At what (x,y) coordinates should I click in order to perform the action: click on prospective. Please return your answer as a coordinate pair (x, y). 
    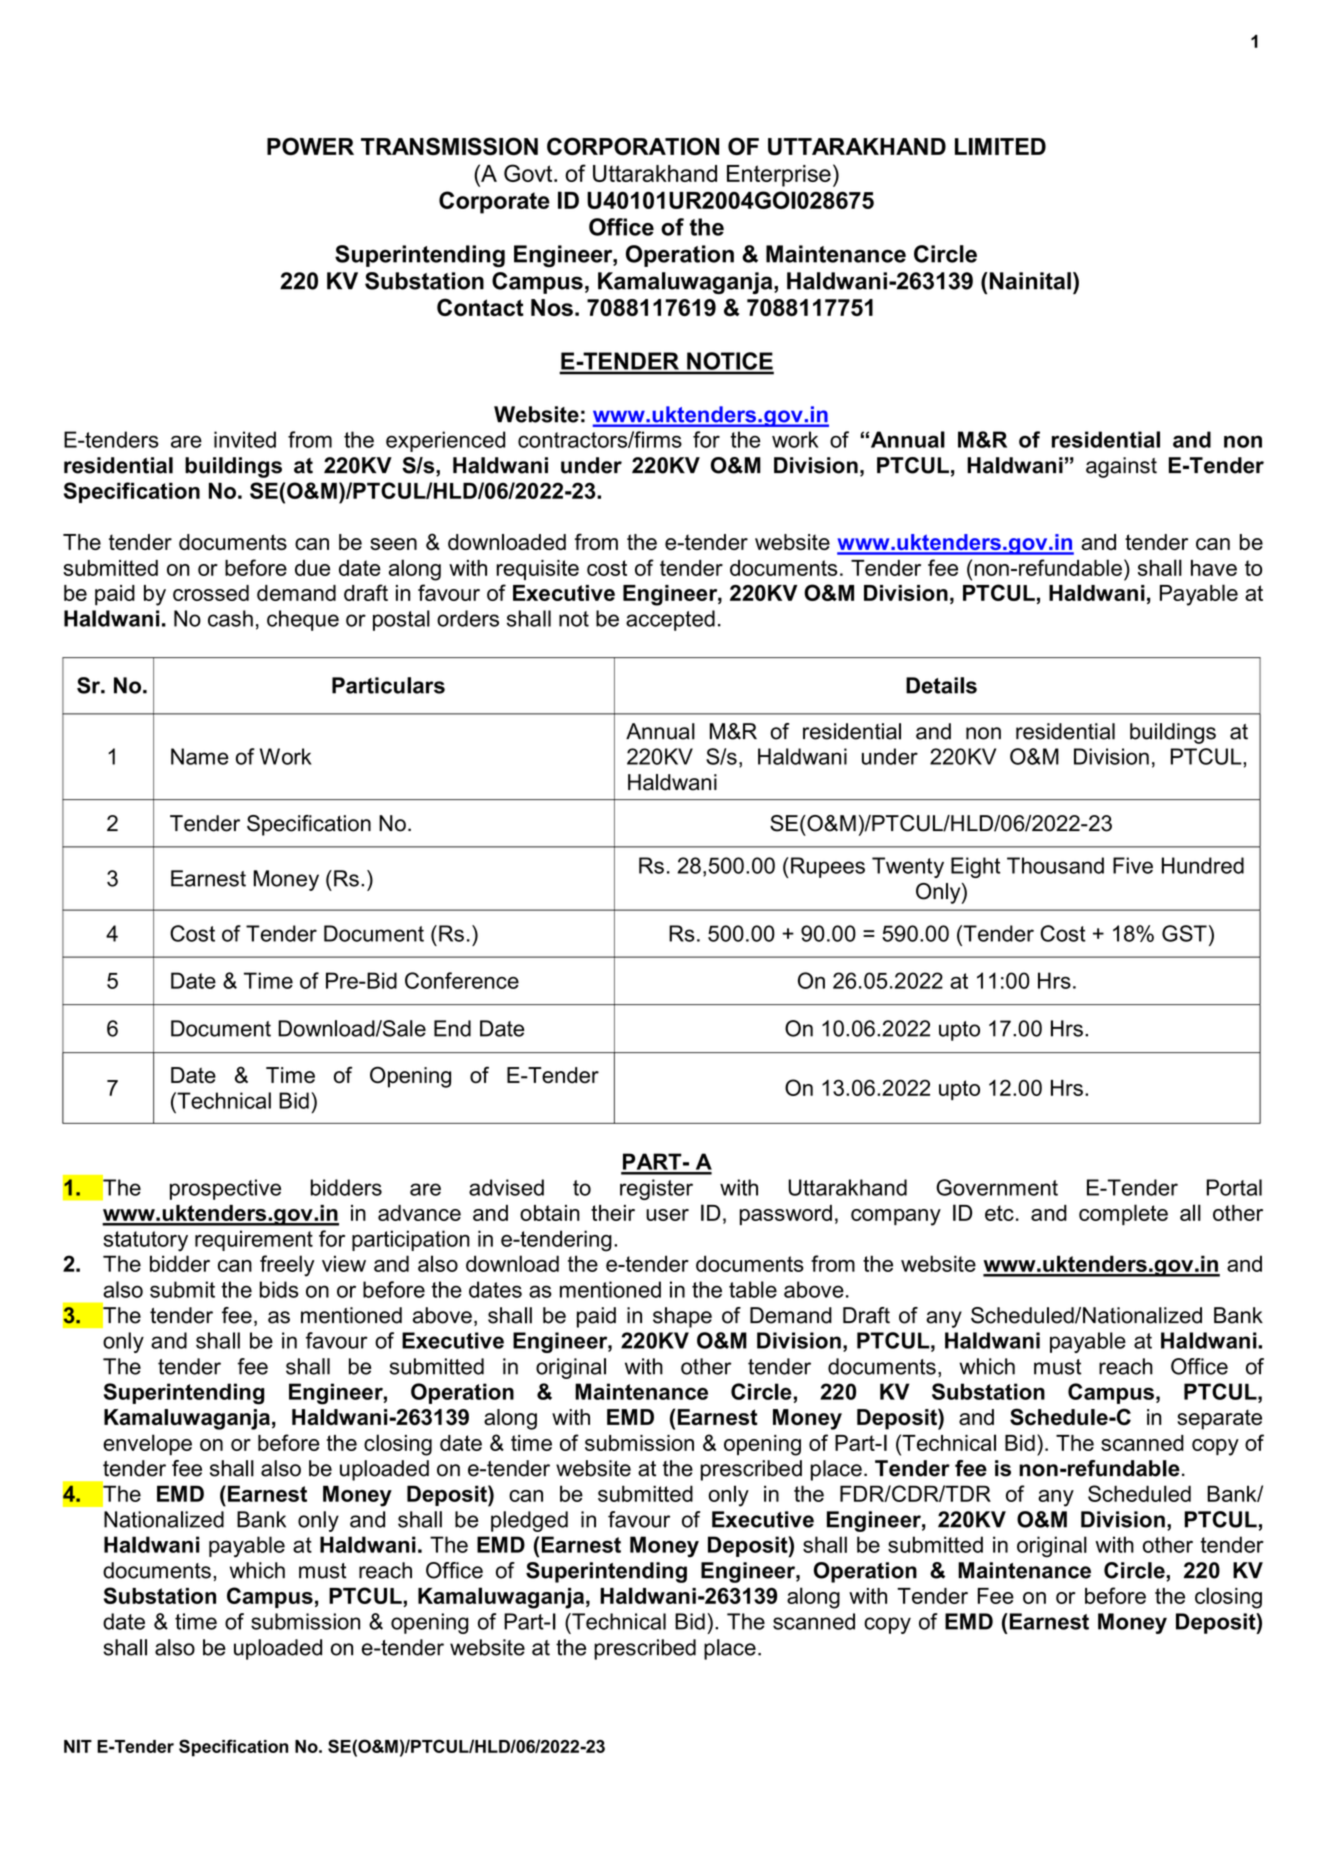
    Looking at the image, I should click on (225, 1189).
